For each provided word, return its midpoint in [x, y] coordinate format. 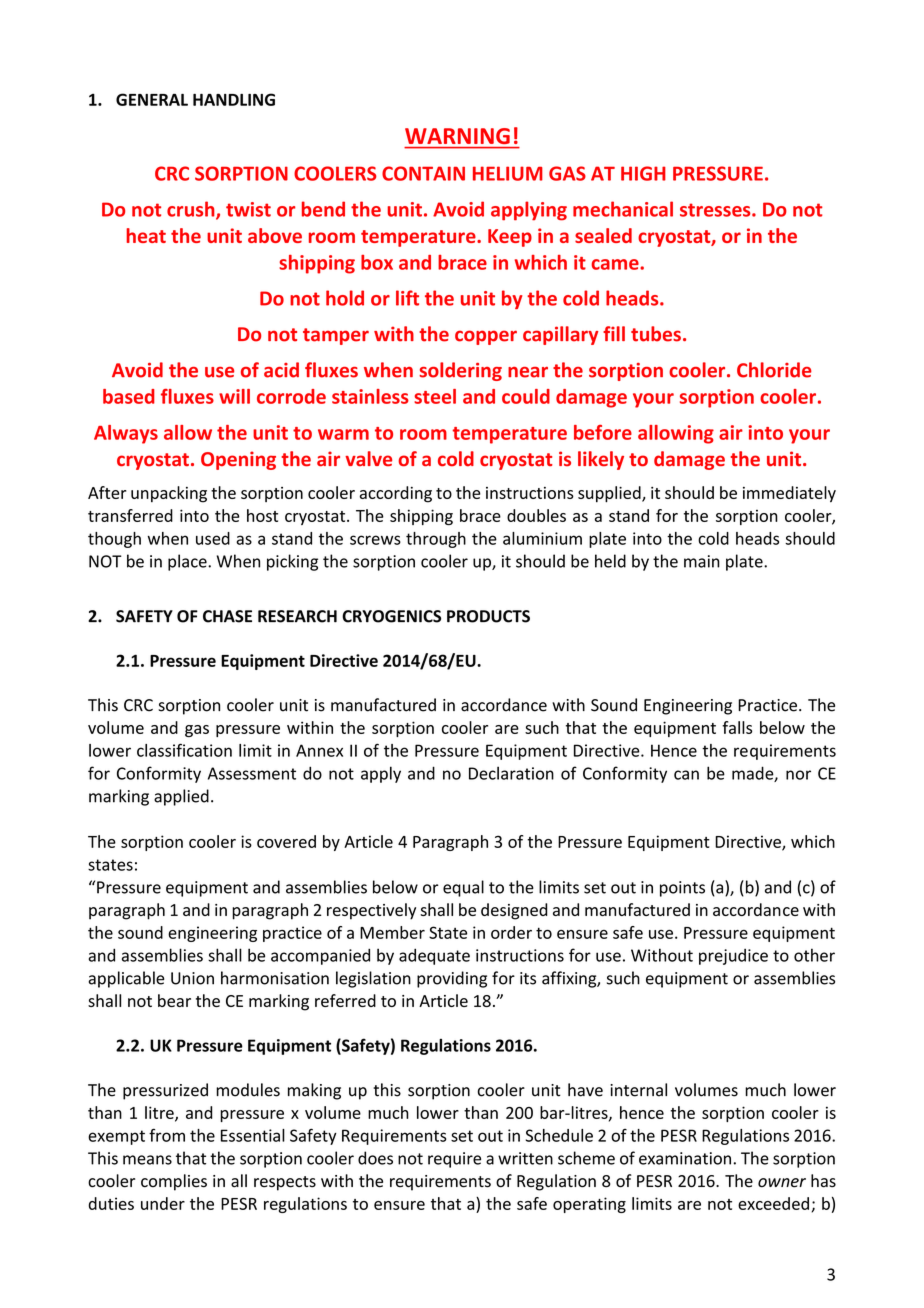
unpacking [169, 494]
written [525, 1158]
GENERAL [152, 99]
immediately [789, 494]
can [686, 775]
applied [181, 797]
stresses [716, 210]
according [396, 494]
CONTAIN [423, 173]
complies [174, 1182]
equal [463, 888]
